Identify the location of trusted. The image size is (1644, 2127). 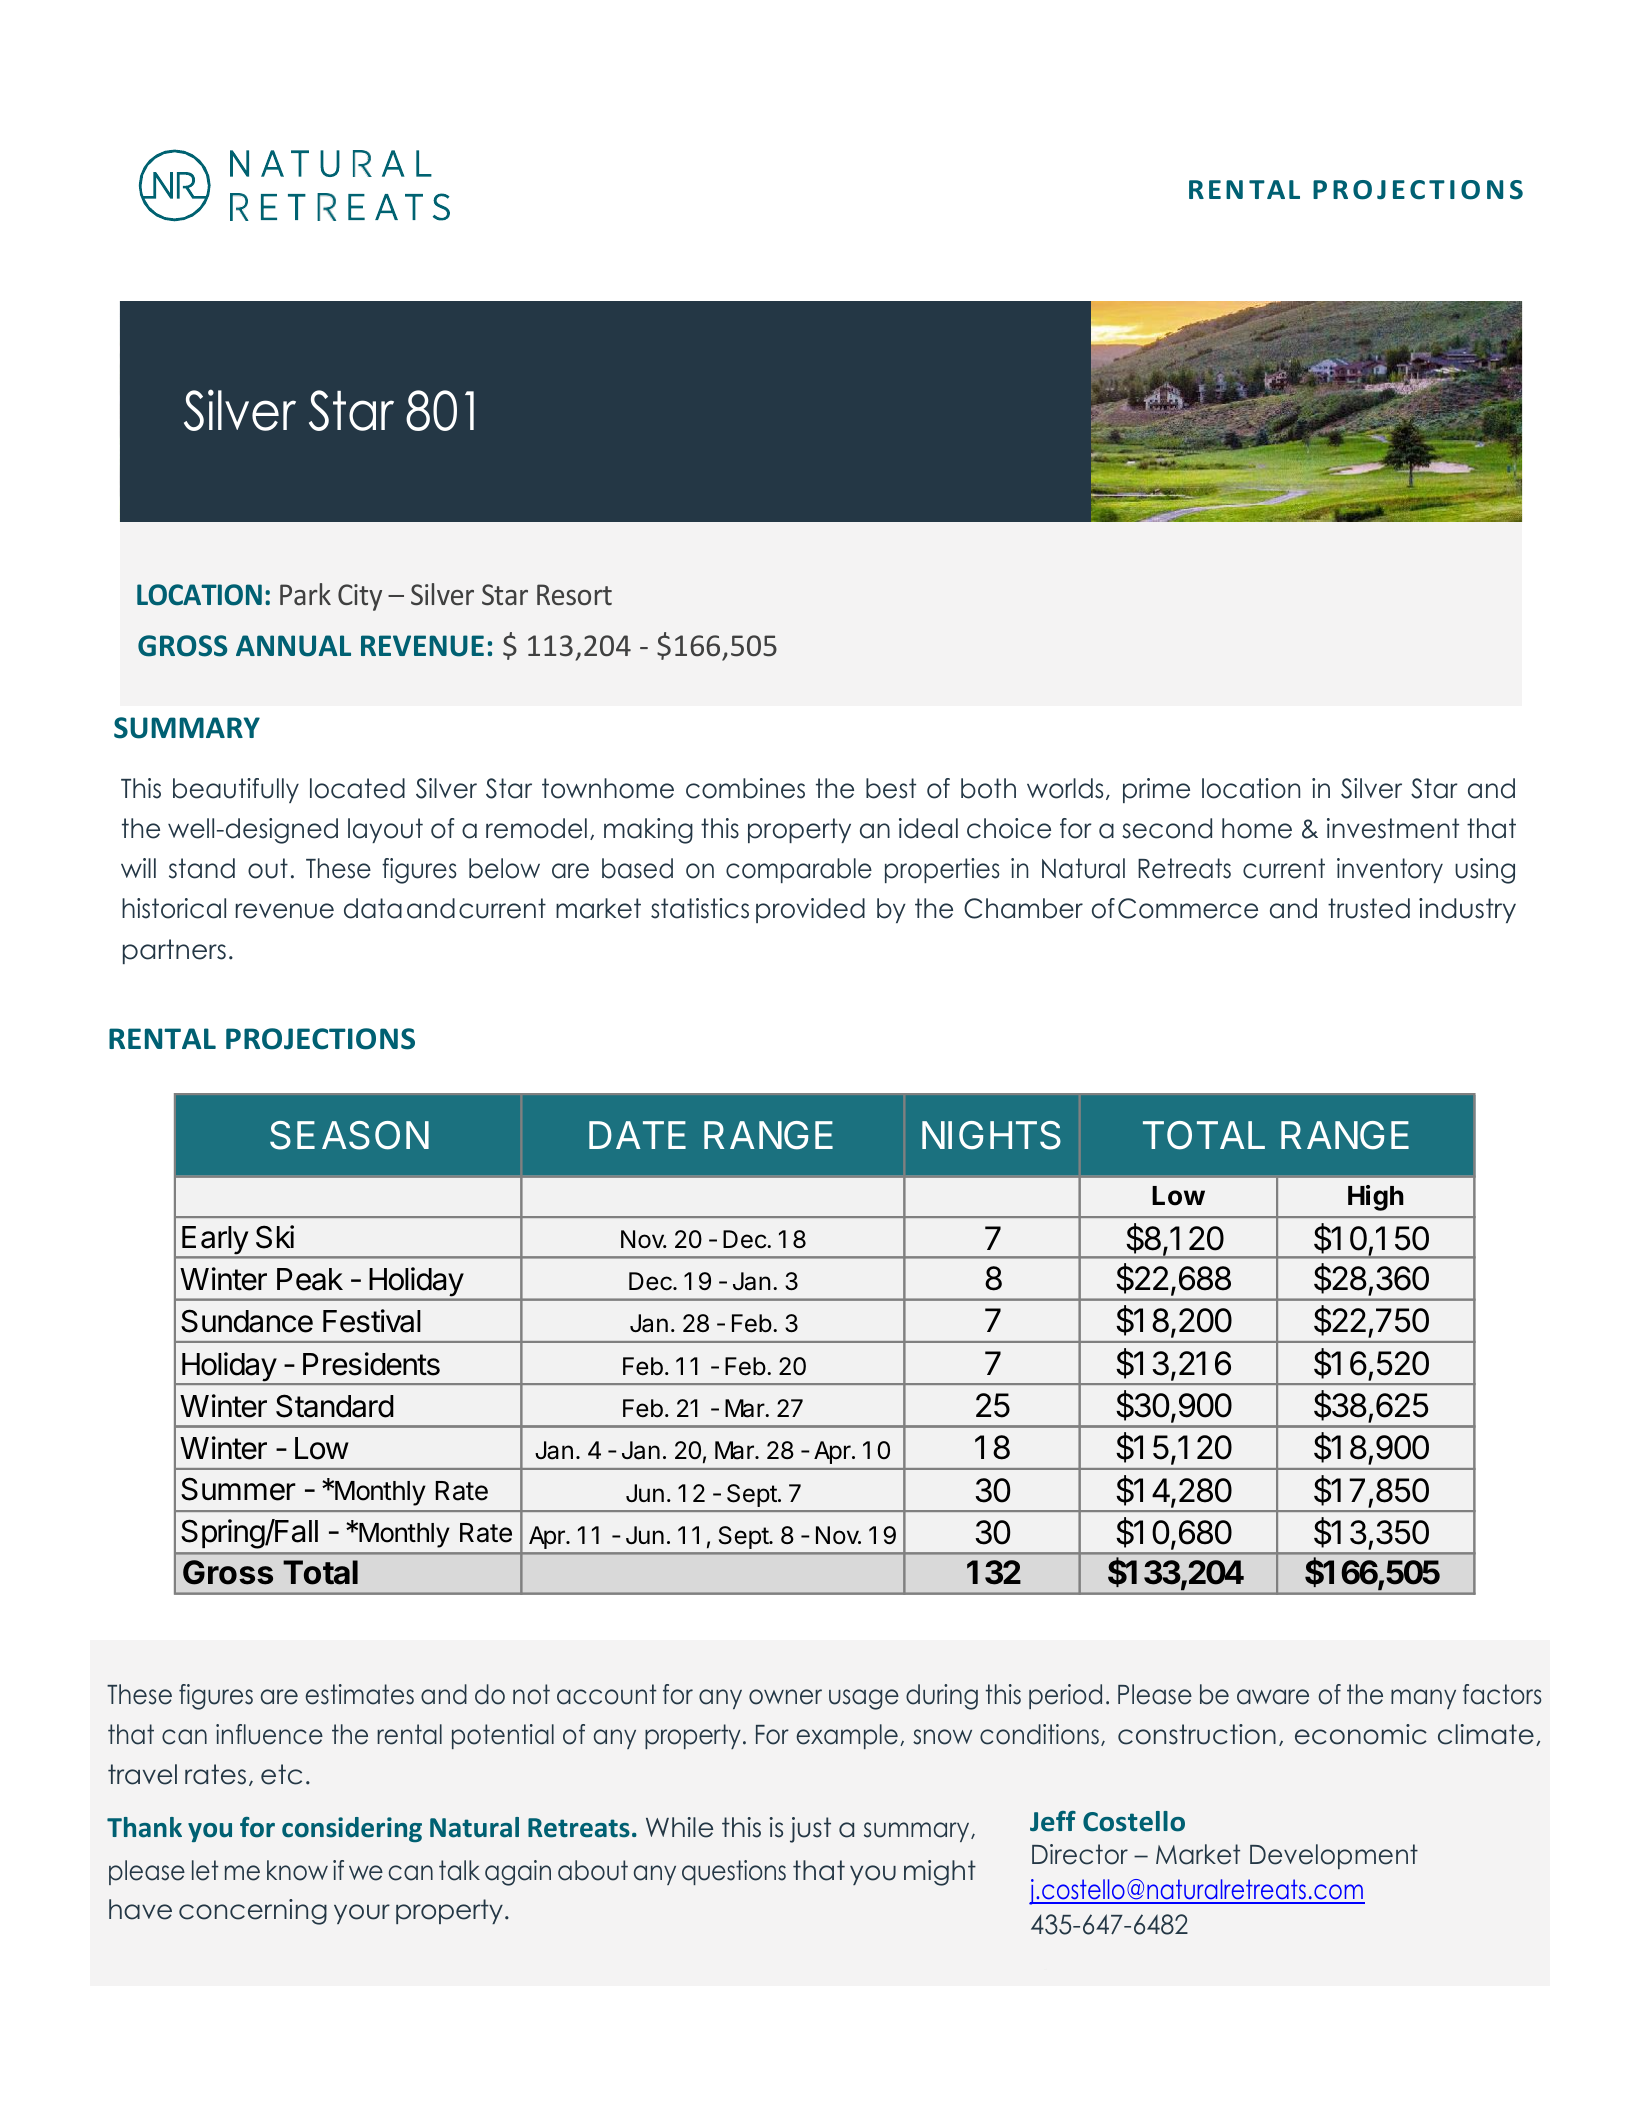
(1369, 908).
